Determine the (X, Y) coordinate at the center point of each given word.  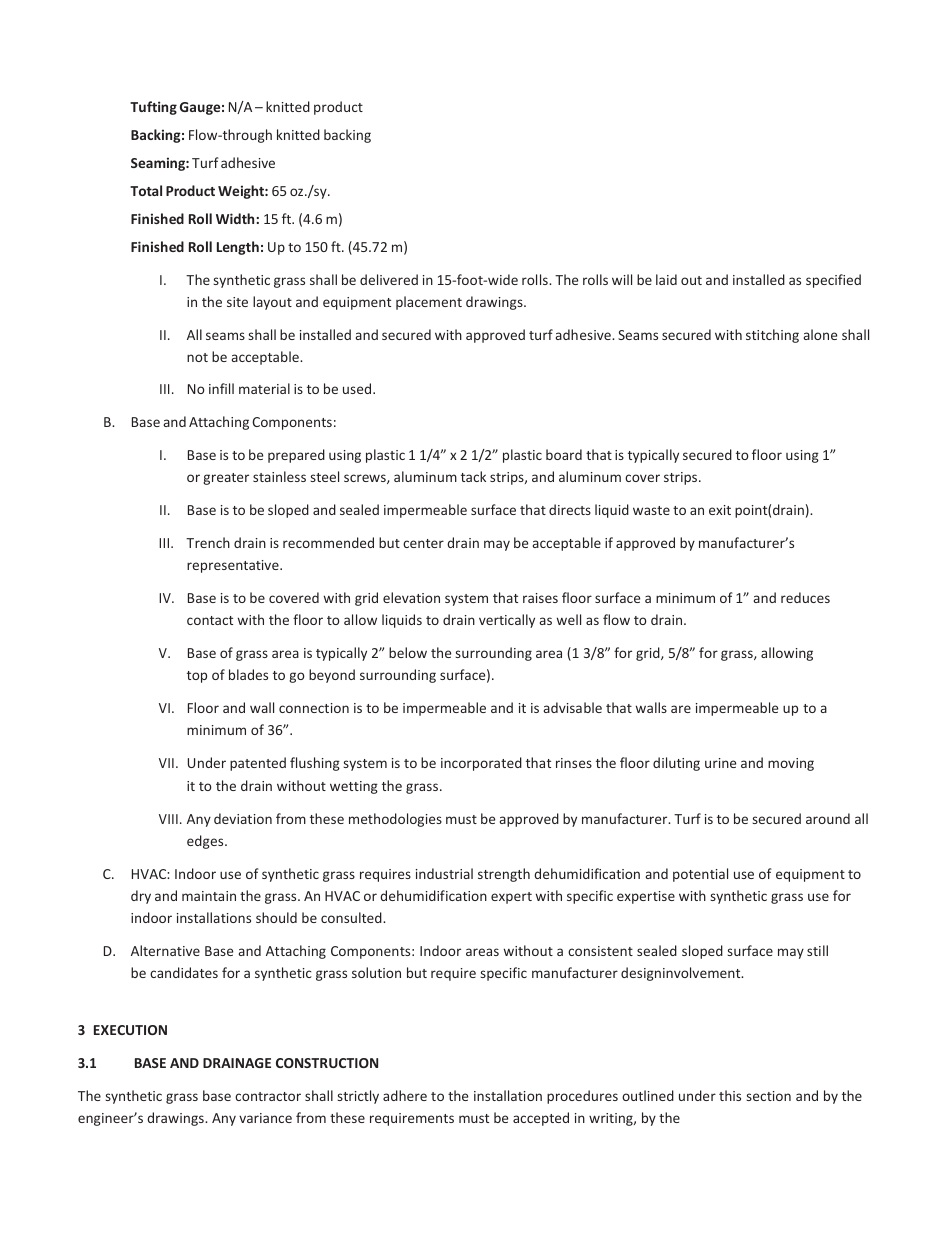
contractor (268, 1096)
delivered (389, 279)
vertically (507, 621)
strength (504, 875)
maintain (209, 896)
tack (473, 476)
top (197, 677)
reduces (805, 597)
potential (700, 875)
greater (226, 479)
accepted (541, 1119)
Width (235, 218)
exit (720, 510)
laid (666, 279)
